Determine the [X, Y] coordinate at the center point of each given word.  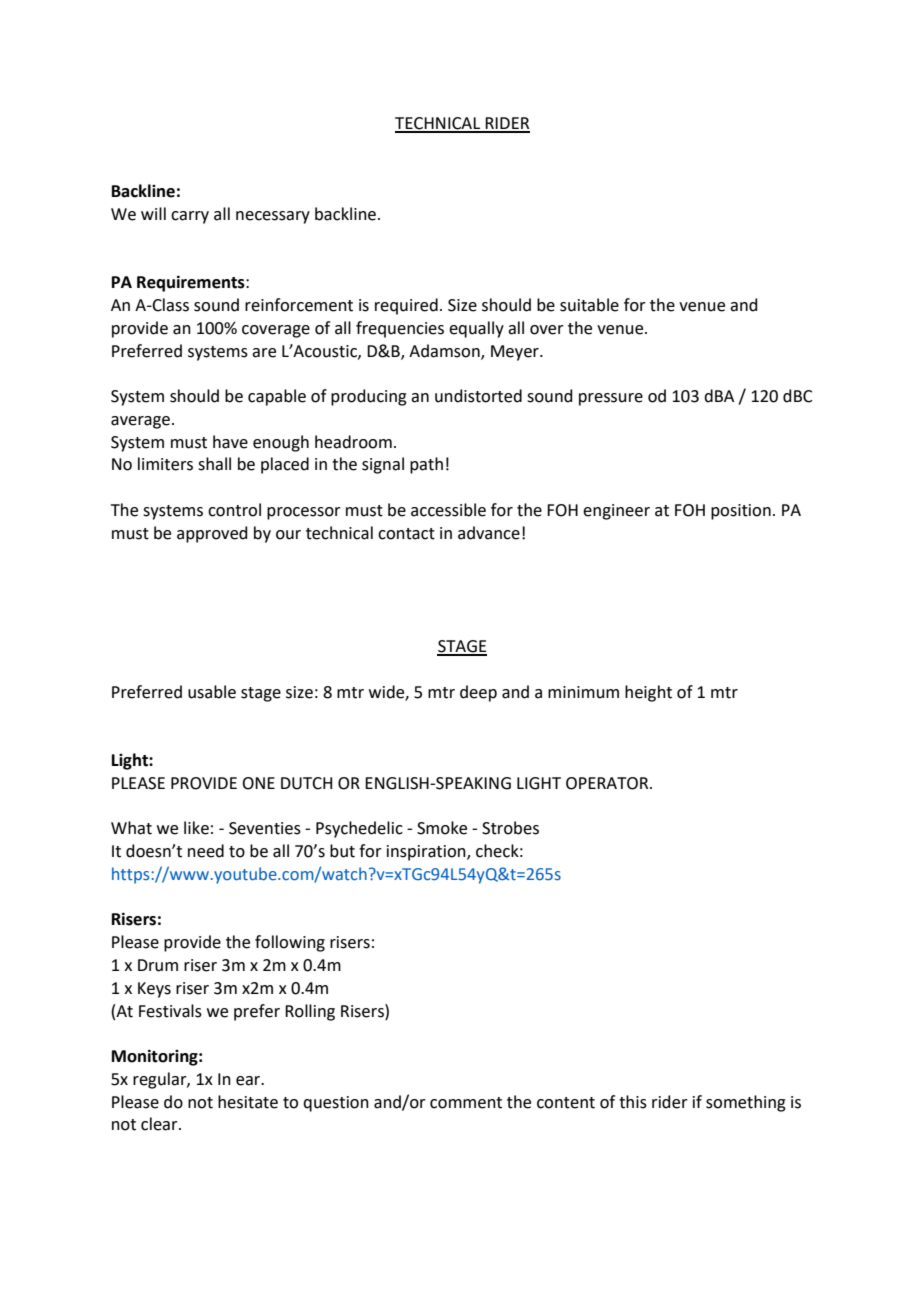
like [196, 828]
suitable [589, 305]
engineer [616, 512]
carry [190, 217]
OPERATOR [608, 783]
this [633, 1102]
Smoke [442, 828]
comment [466, 1103]
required [406, 306]
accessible [448, 510]
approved [212, 534]
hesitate [248, 1102]
